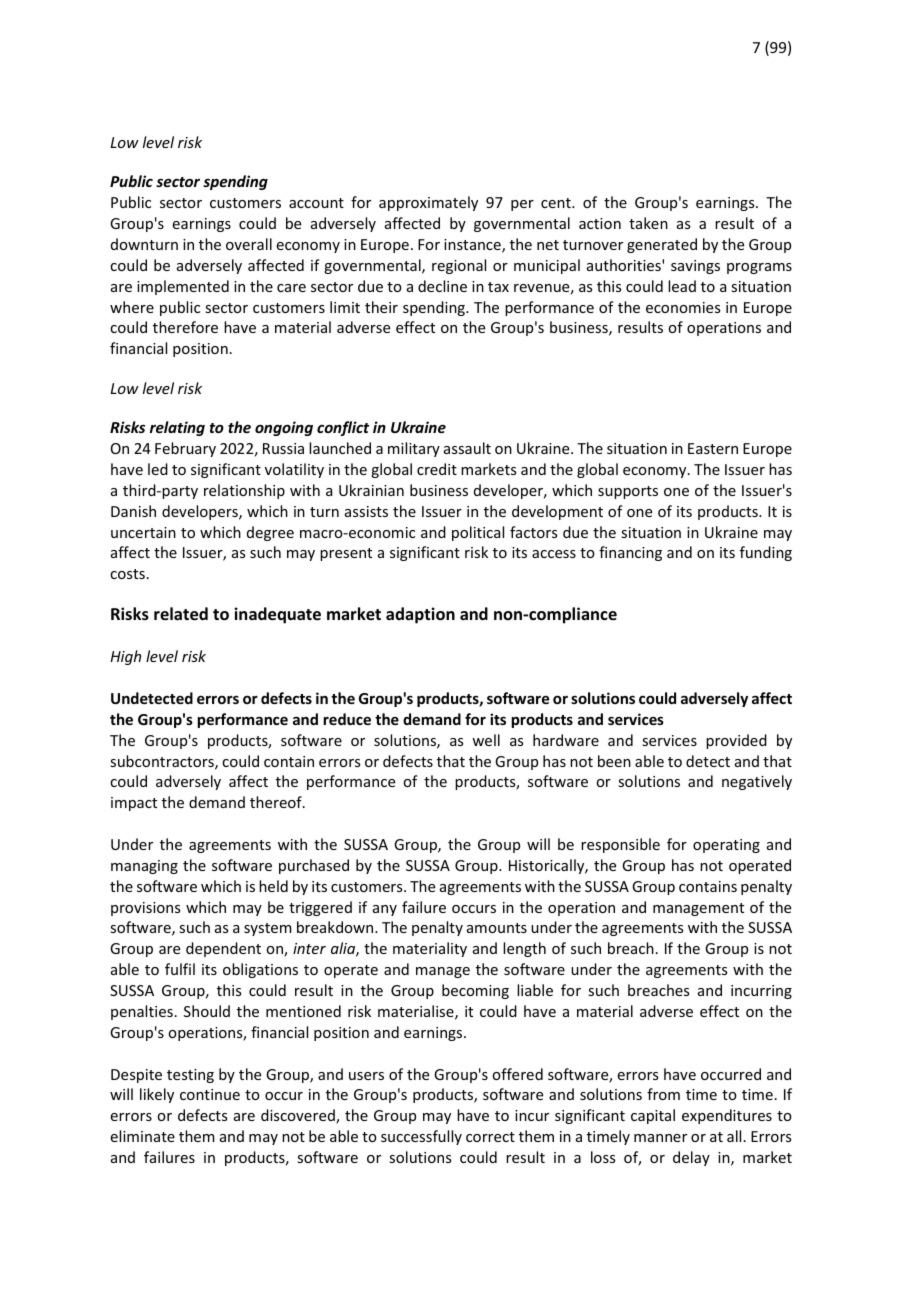 The width and height of the screenshot is (924, 1308). Describe the element at coordinates (662, 245) in the screenshot. I see `generated` at that location.
